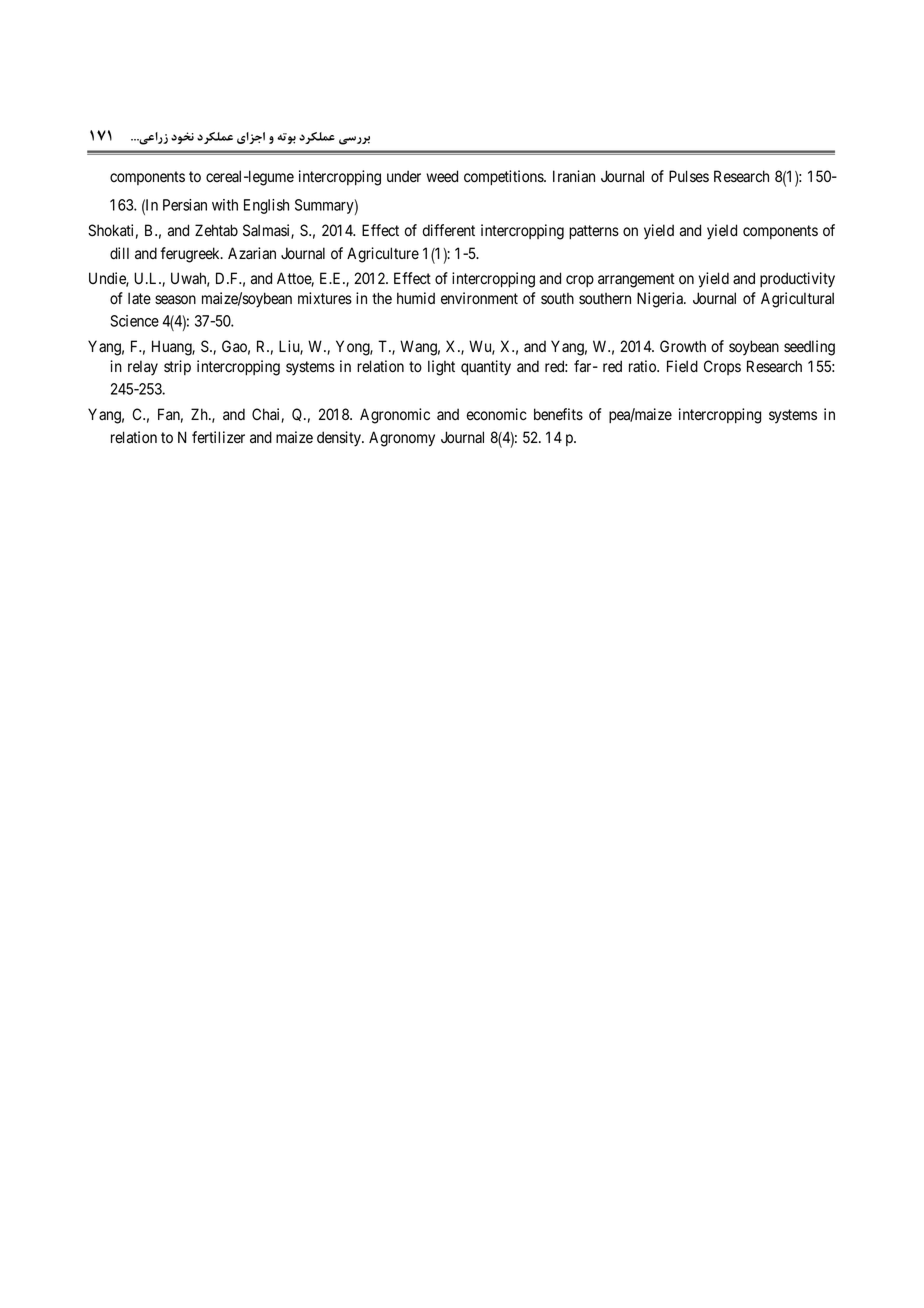  What do you see at coordinates (797, 280) in the image?
I see `productivity` at bounding box center [797, 280].
